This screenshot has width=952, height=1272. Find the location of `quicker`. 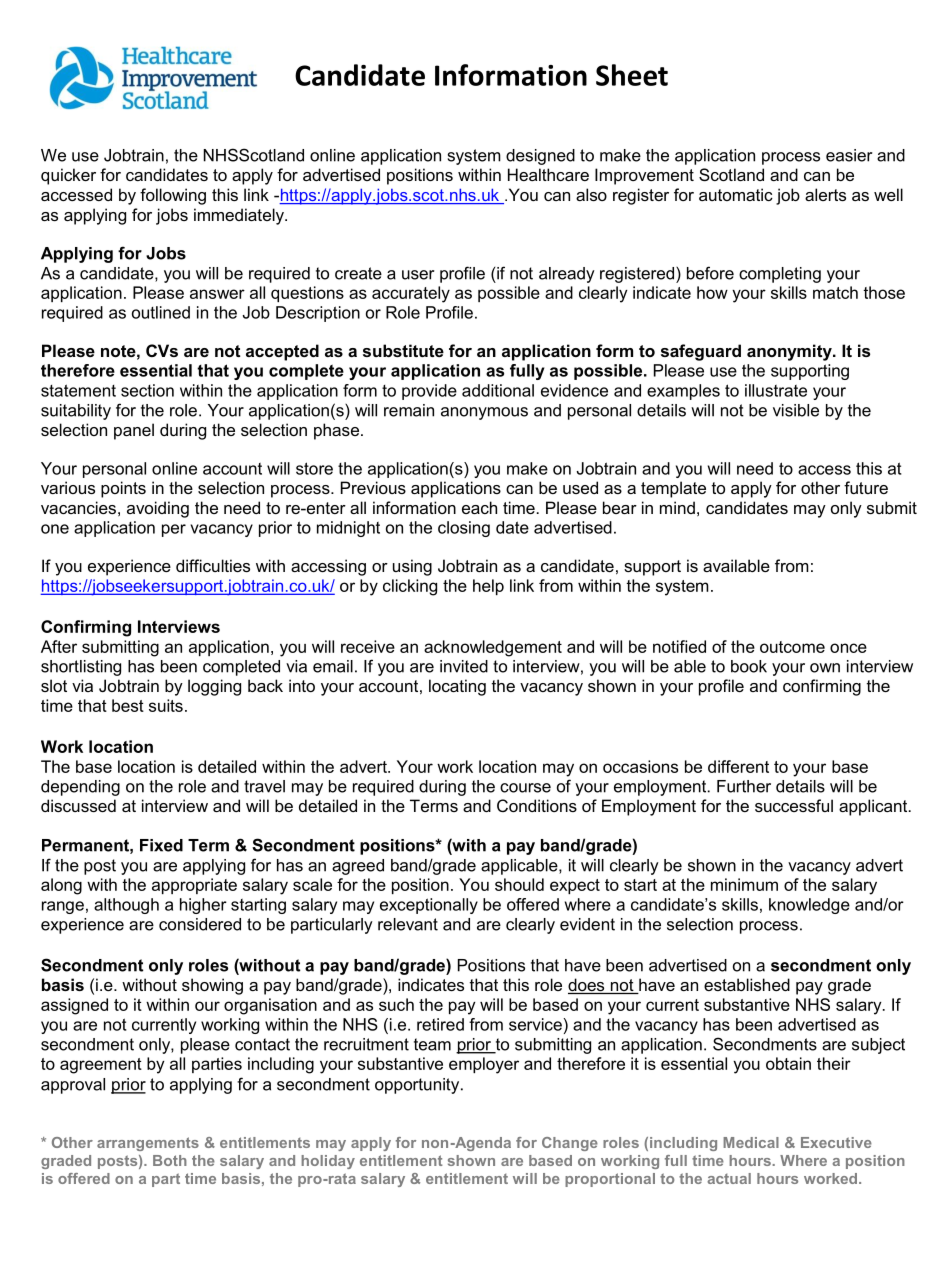

quicker is located at coordinates (68, 176).
